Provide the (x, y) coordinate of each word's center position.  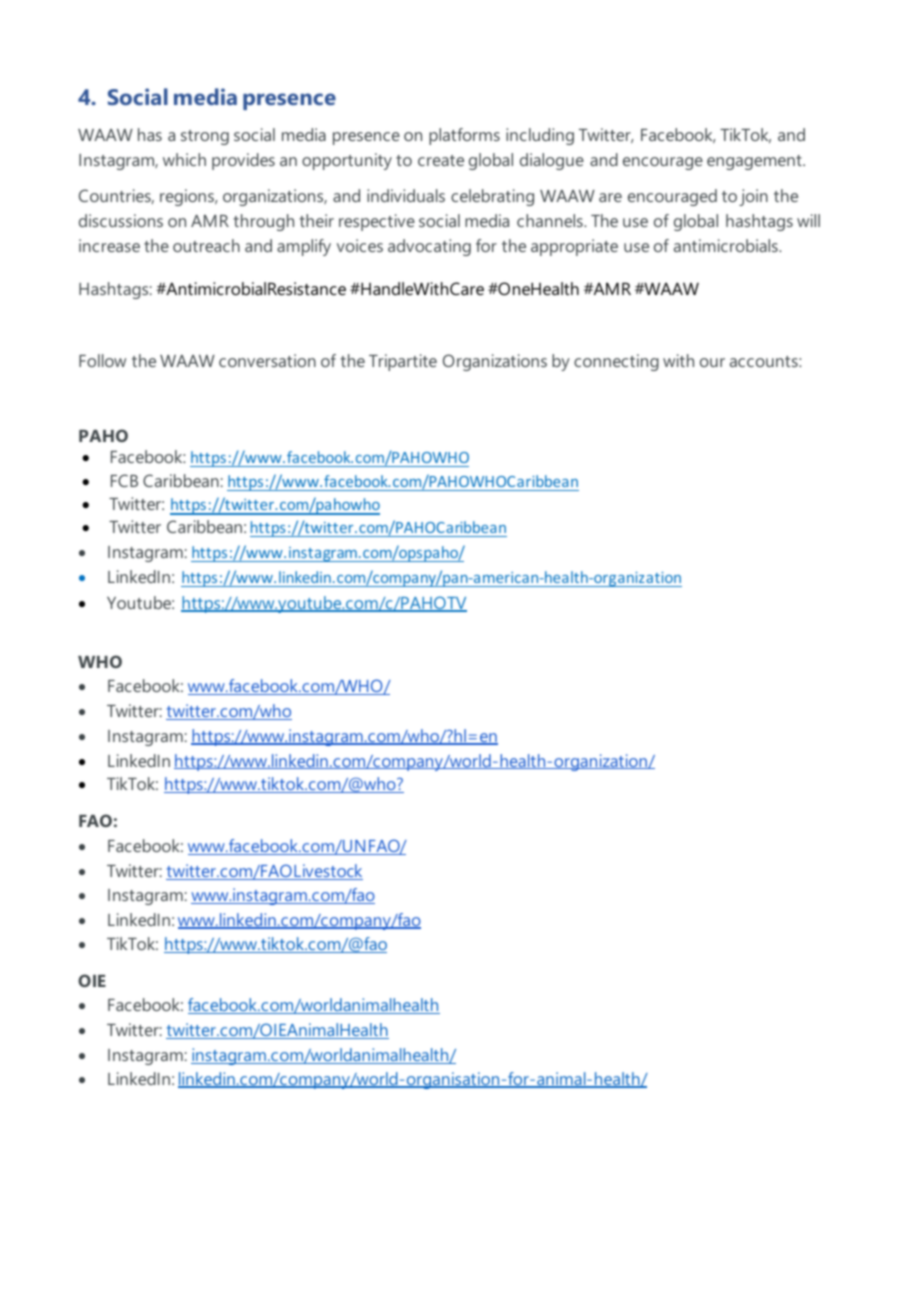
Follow (102, 360)
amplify (304, 247)
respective (377, 222)
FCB (124, 480)
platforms (464, 136)
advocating (429, 247)
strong (205, 137)
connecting (616, 362)
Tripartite (403, 362)
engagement (755, 162)
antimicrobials (727, 245)
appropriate (574, 247)
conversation (267, 360)
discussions (121, 220)
